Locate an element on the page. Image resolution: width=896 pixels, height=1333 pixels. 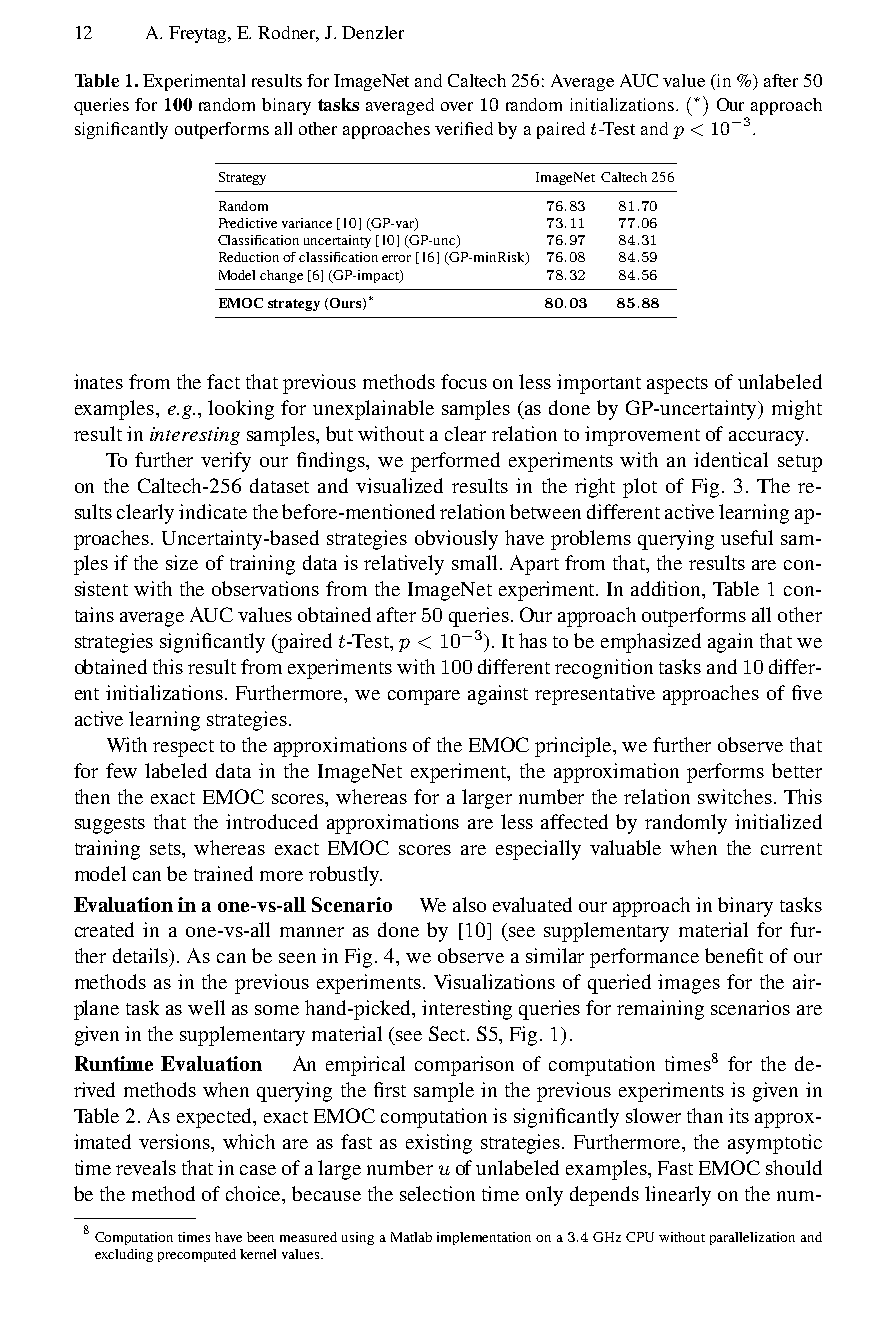
also is located at coordinates (469, 904).
